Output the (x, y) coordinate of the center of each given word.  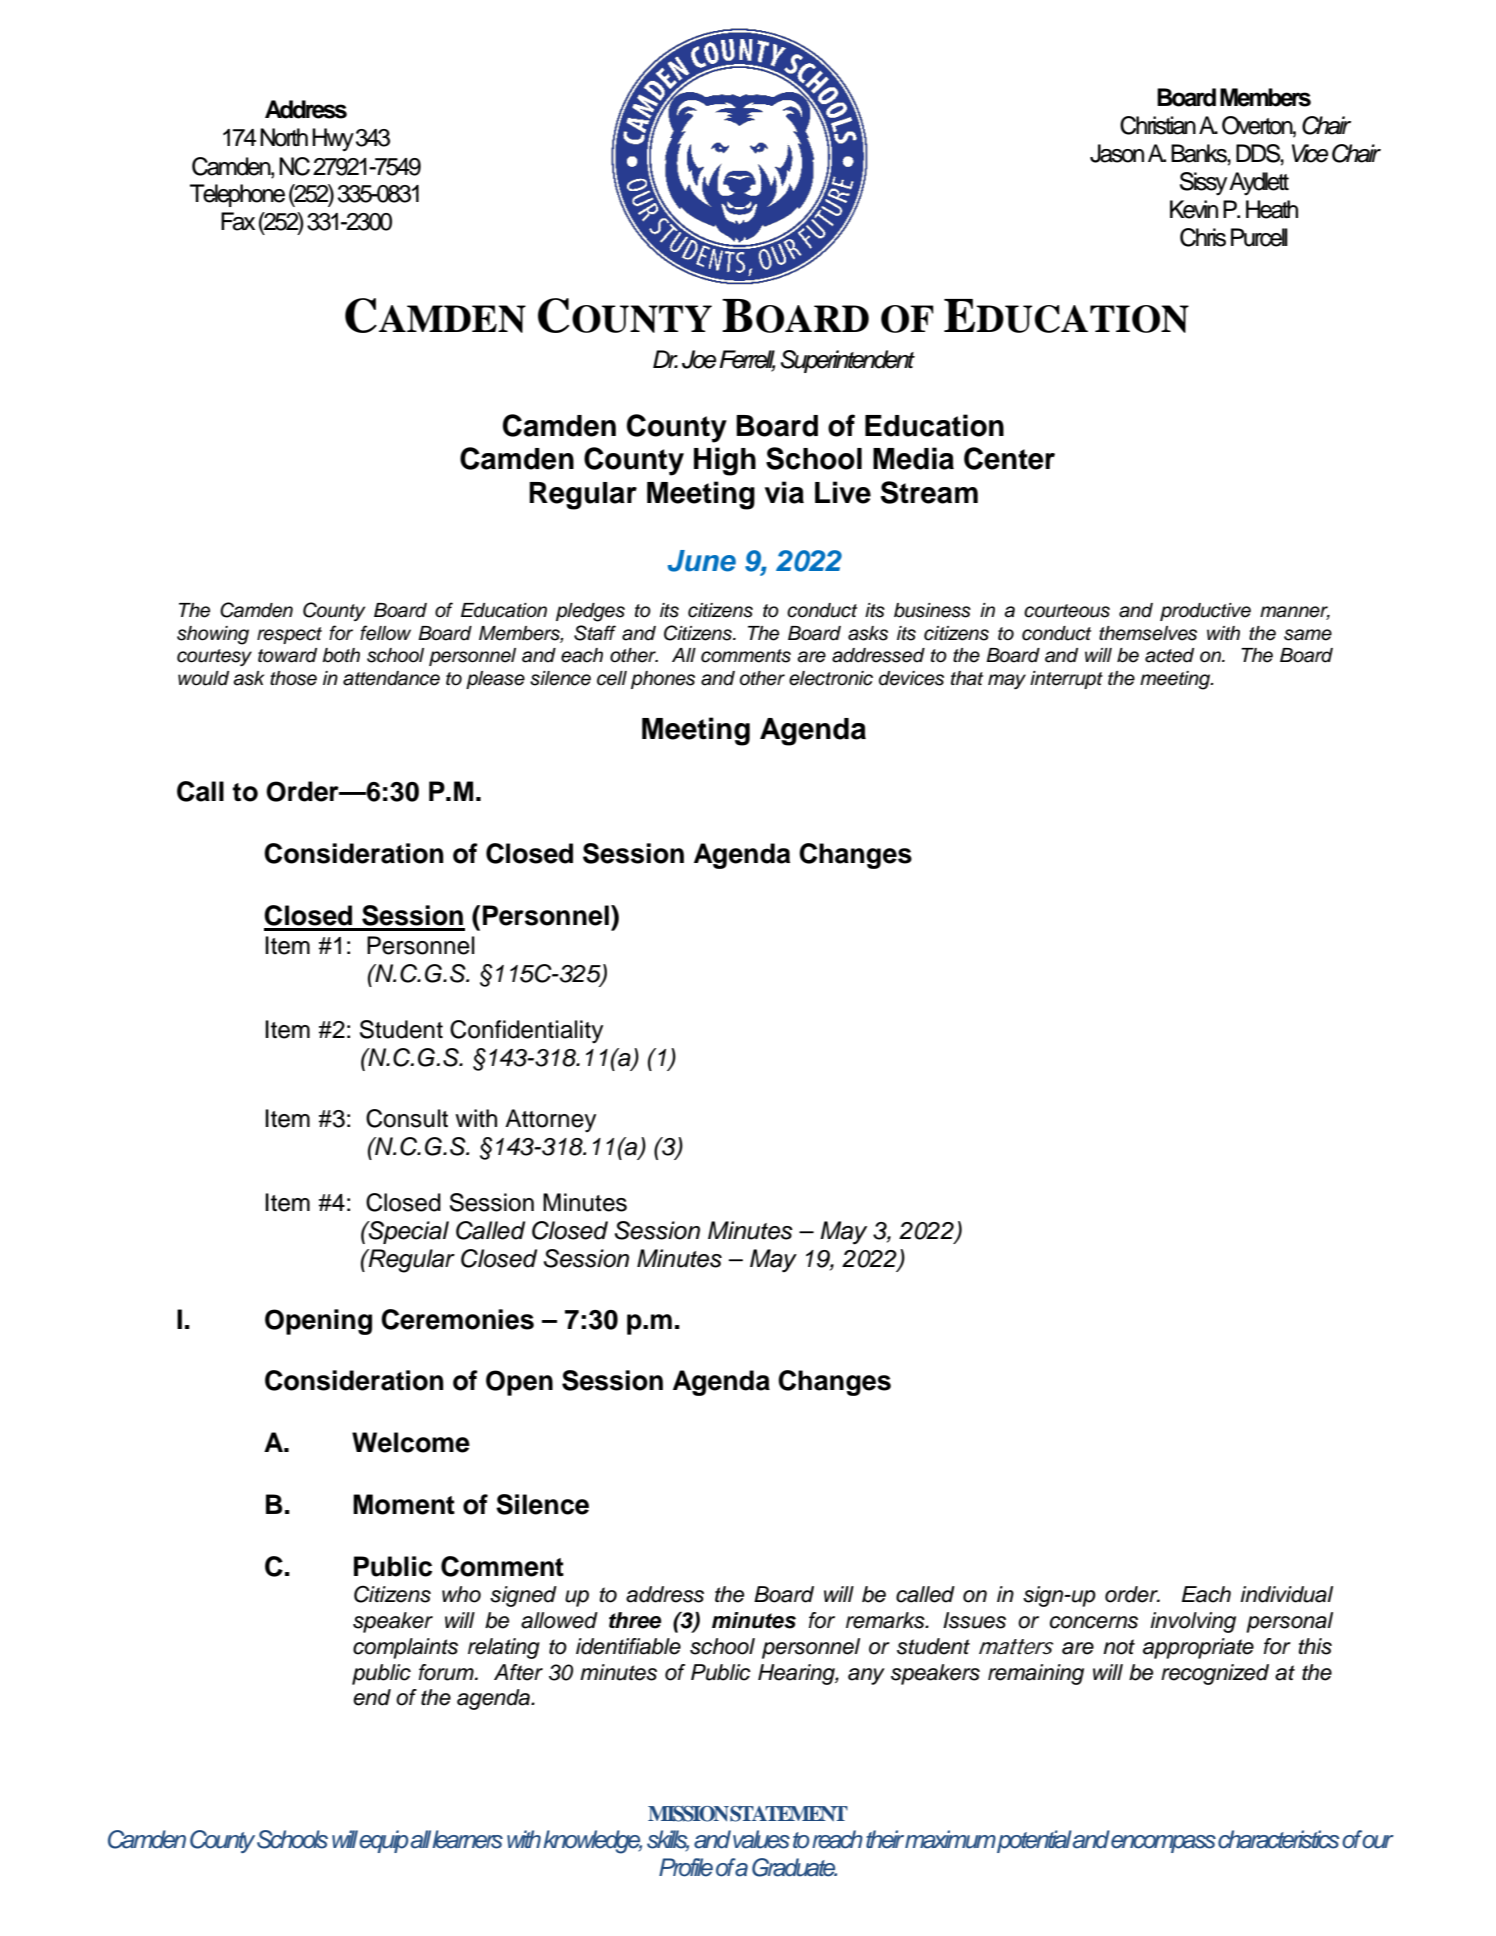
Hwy (333, 139)
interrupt (1066, 680)
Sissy (1203, 183)
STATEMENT (789, 1814)
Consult (407, 1118)
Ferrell (747, 360)
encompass (1163, 1844)
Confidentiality (526, 1031)
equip (384, 1841)
